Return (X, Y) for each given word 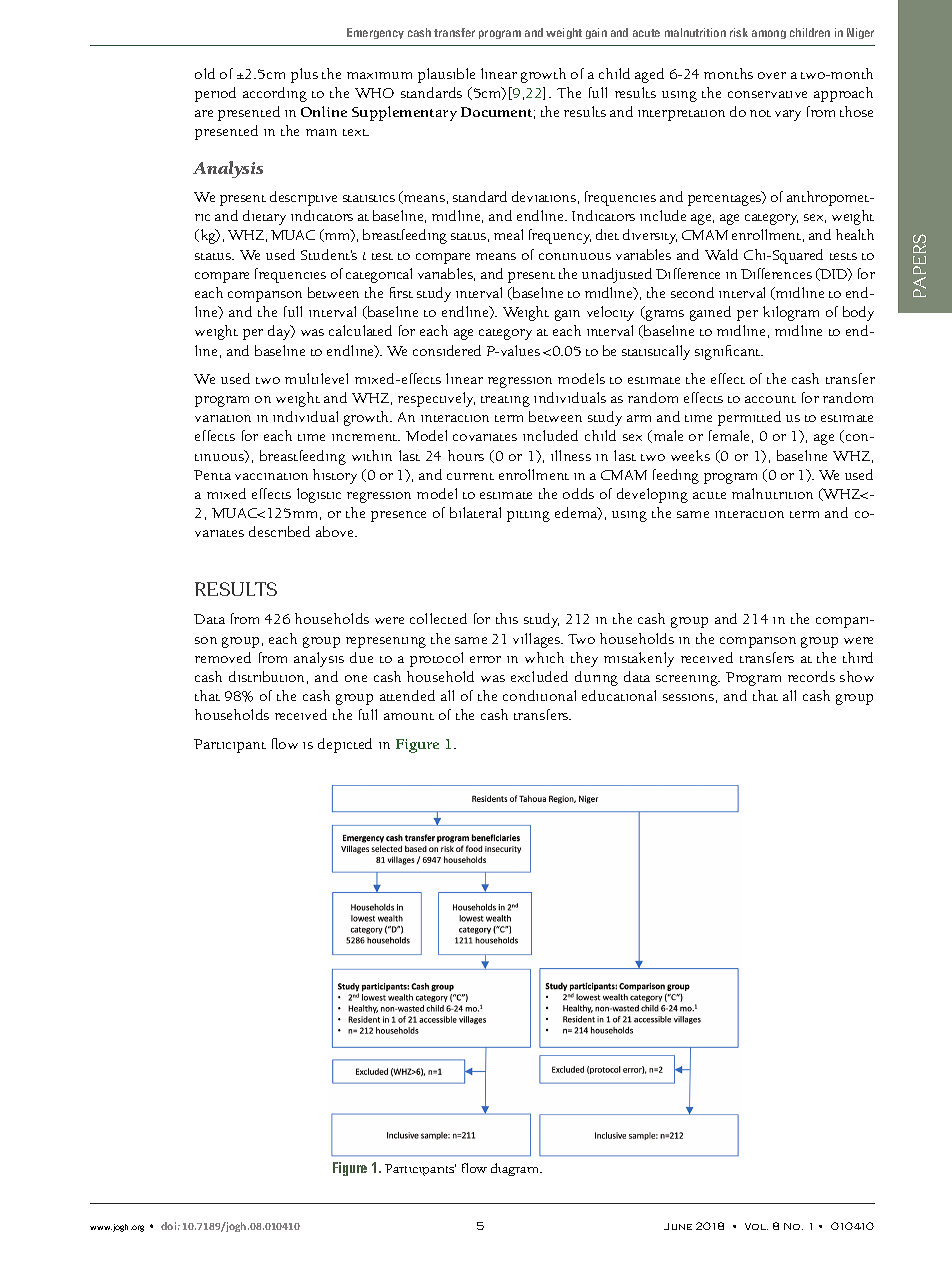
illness (571, 455)
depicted (345, 745)
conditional (539, 695)
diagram (516, 1169)
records (811, 676)
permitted (749, 418)
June (678, 1226)
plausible (446, 75)
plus (304, 75)
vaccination (271, 476)
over (772, 75)
